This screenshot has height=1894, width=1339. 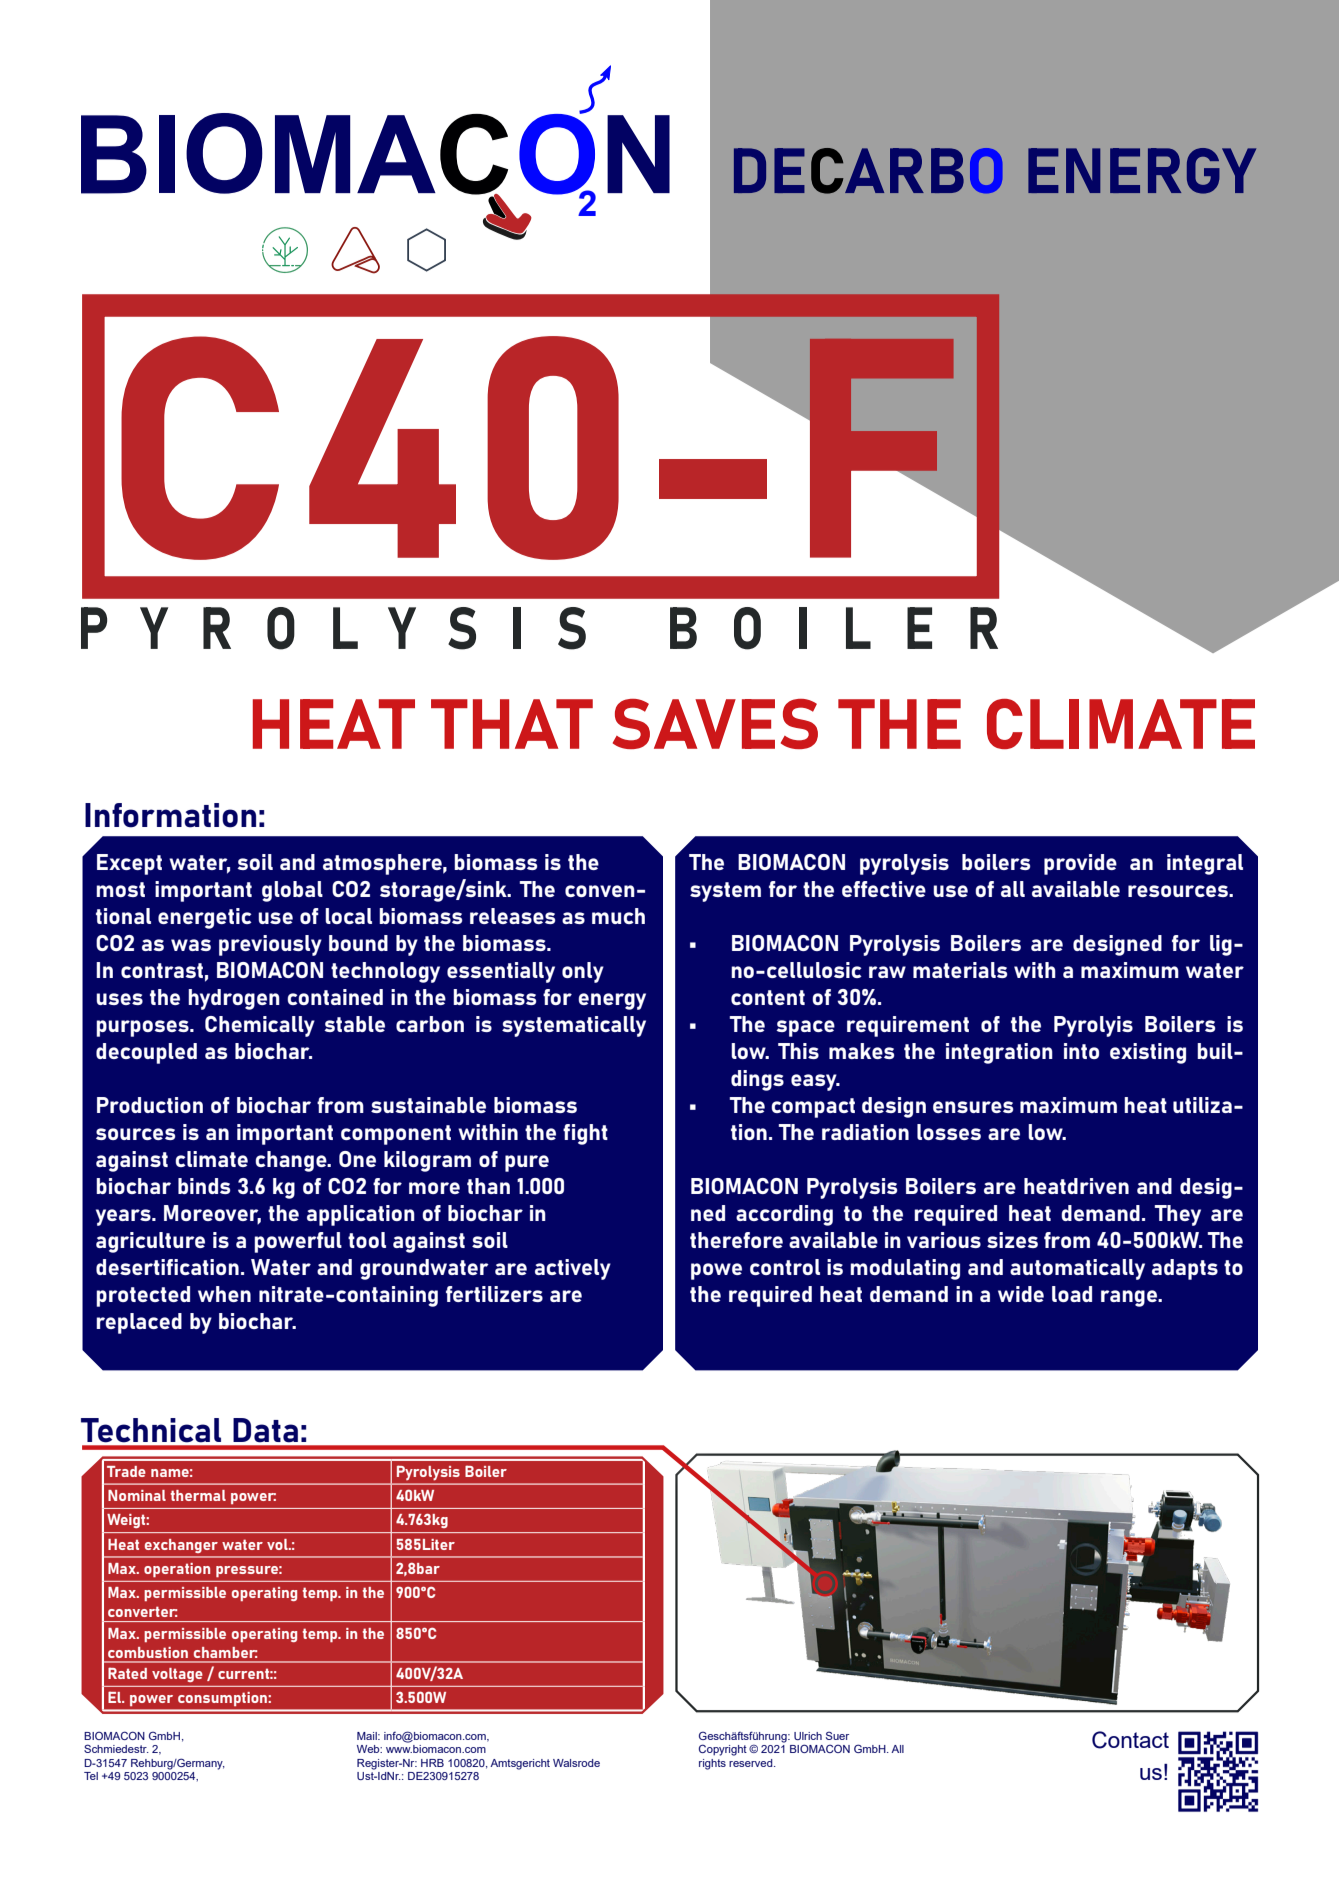 What do you see at coordinates (1077, 1269) in the screenshot?
I see `automatically` at bounding box center [1077, 1269].
